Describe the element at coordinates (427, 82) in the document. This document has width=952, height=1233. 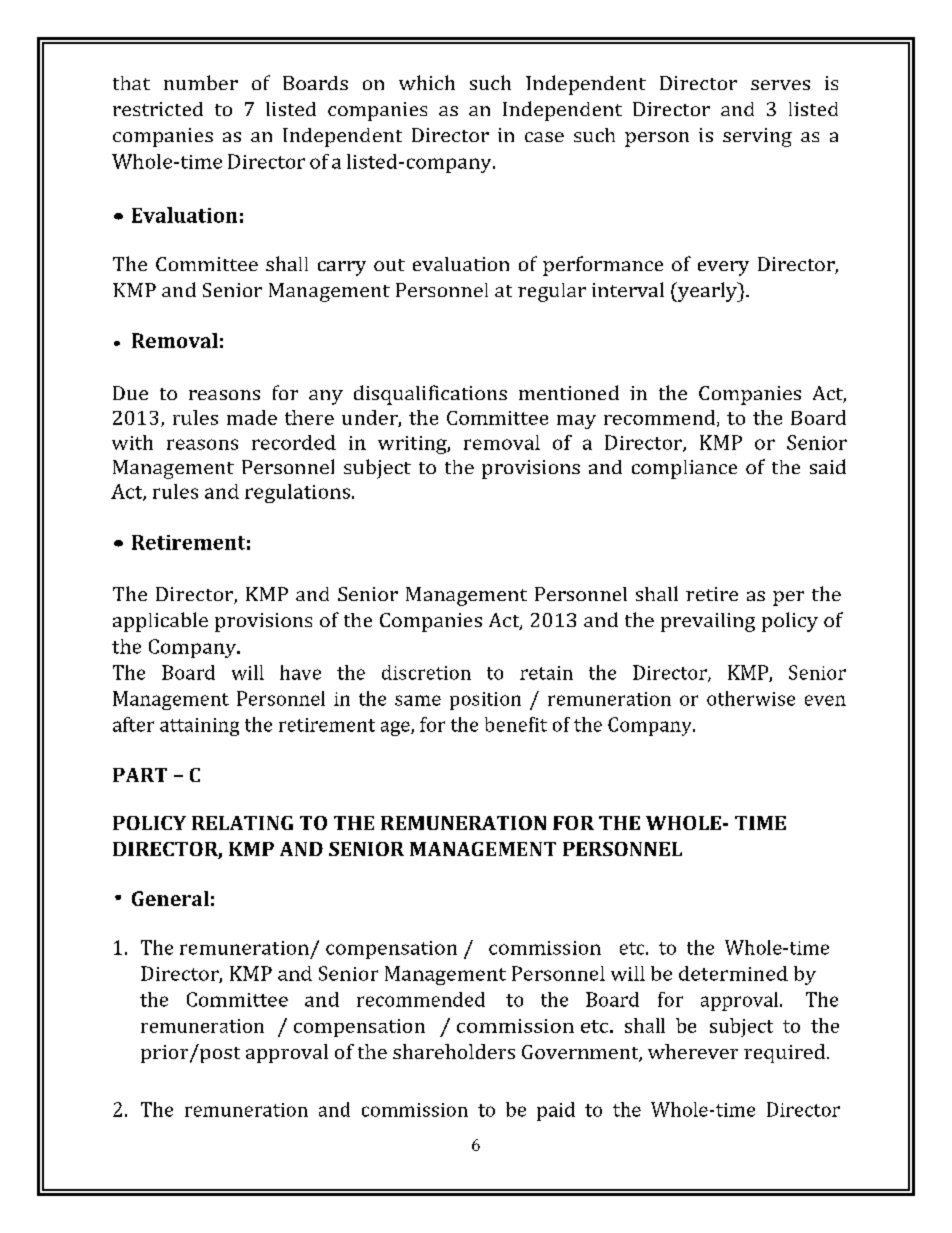
I see `which` at that location.
